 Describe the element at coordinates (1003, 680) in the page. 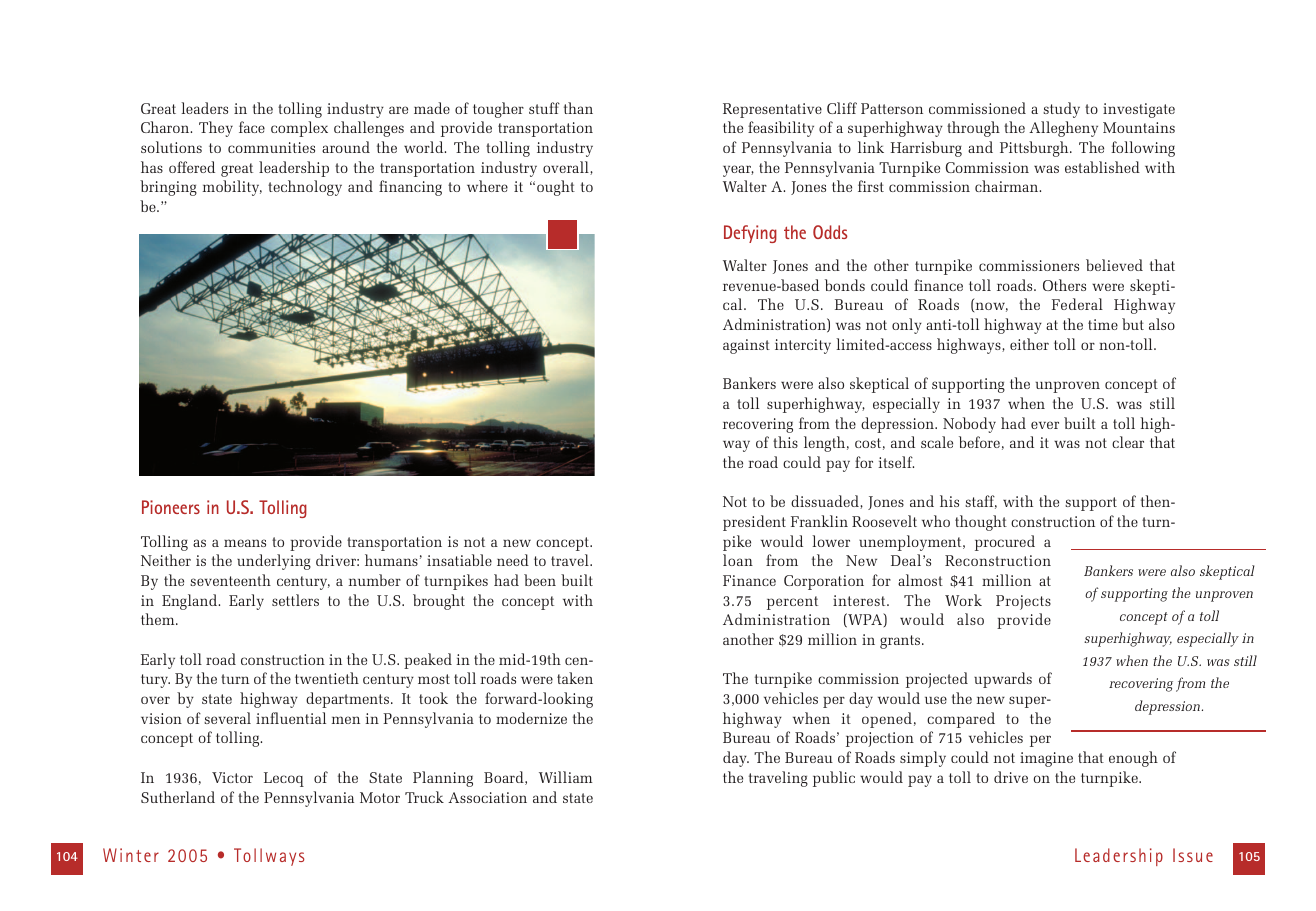

I see `upwards` at that location.
